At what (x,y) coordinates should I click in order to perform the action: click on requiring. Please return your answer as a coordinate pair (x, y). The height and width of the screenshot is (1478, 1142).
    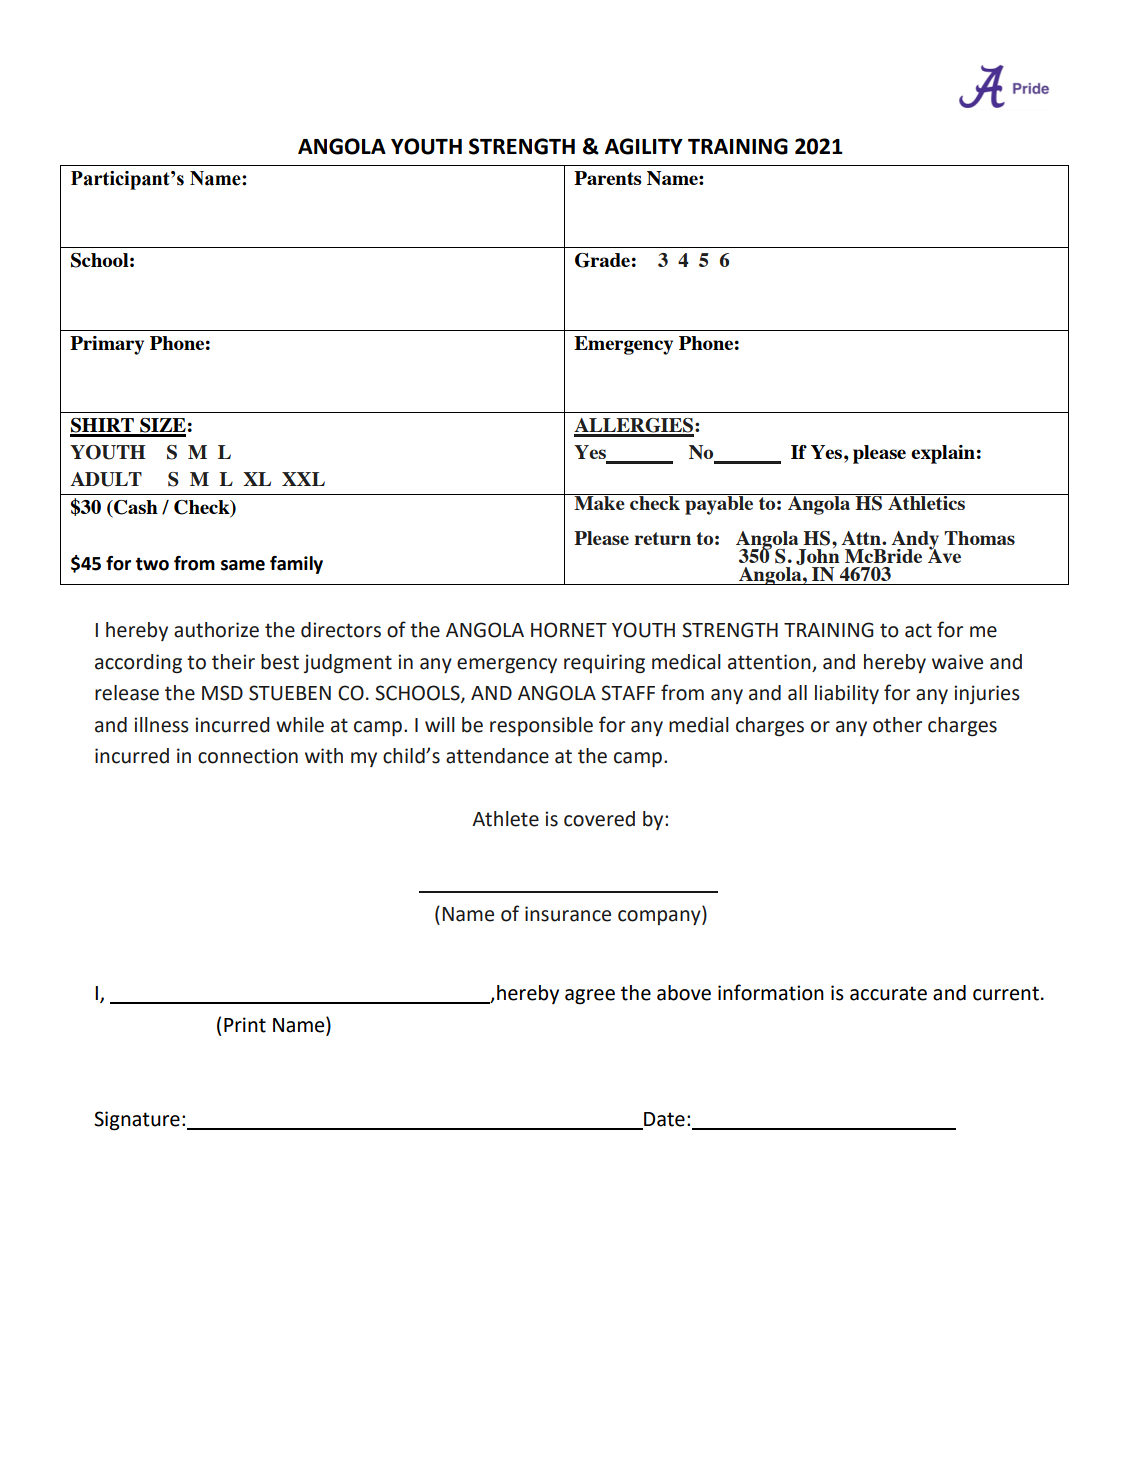
    Looking at the image, I should click on (604, 663).
